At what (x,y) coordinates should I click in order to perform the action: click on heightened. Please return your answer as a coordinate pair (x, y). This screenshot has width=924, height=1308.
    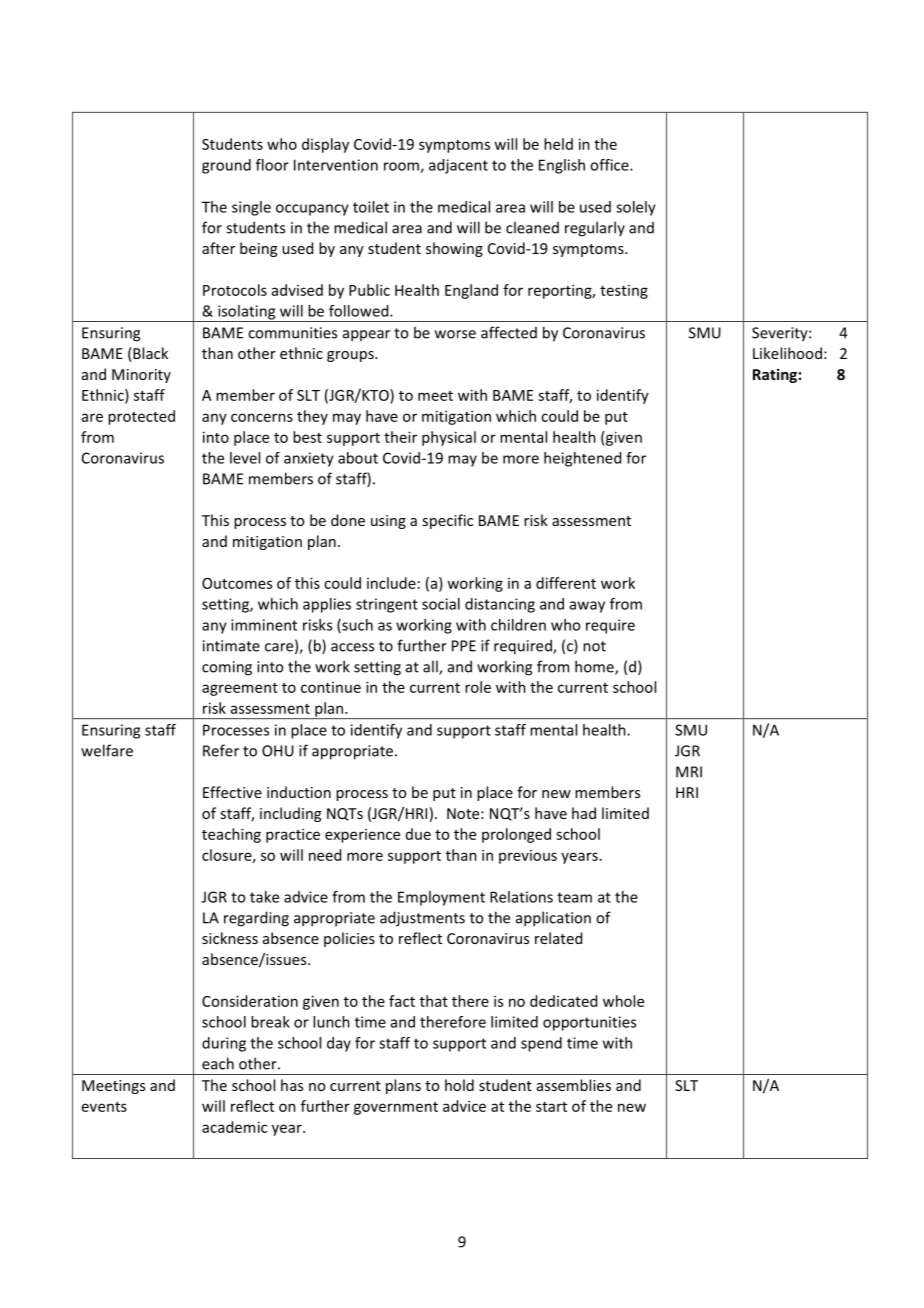
    Looking at the image, I should click on (582, 459).
